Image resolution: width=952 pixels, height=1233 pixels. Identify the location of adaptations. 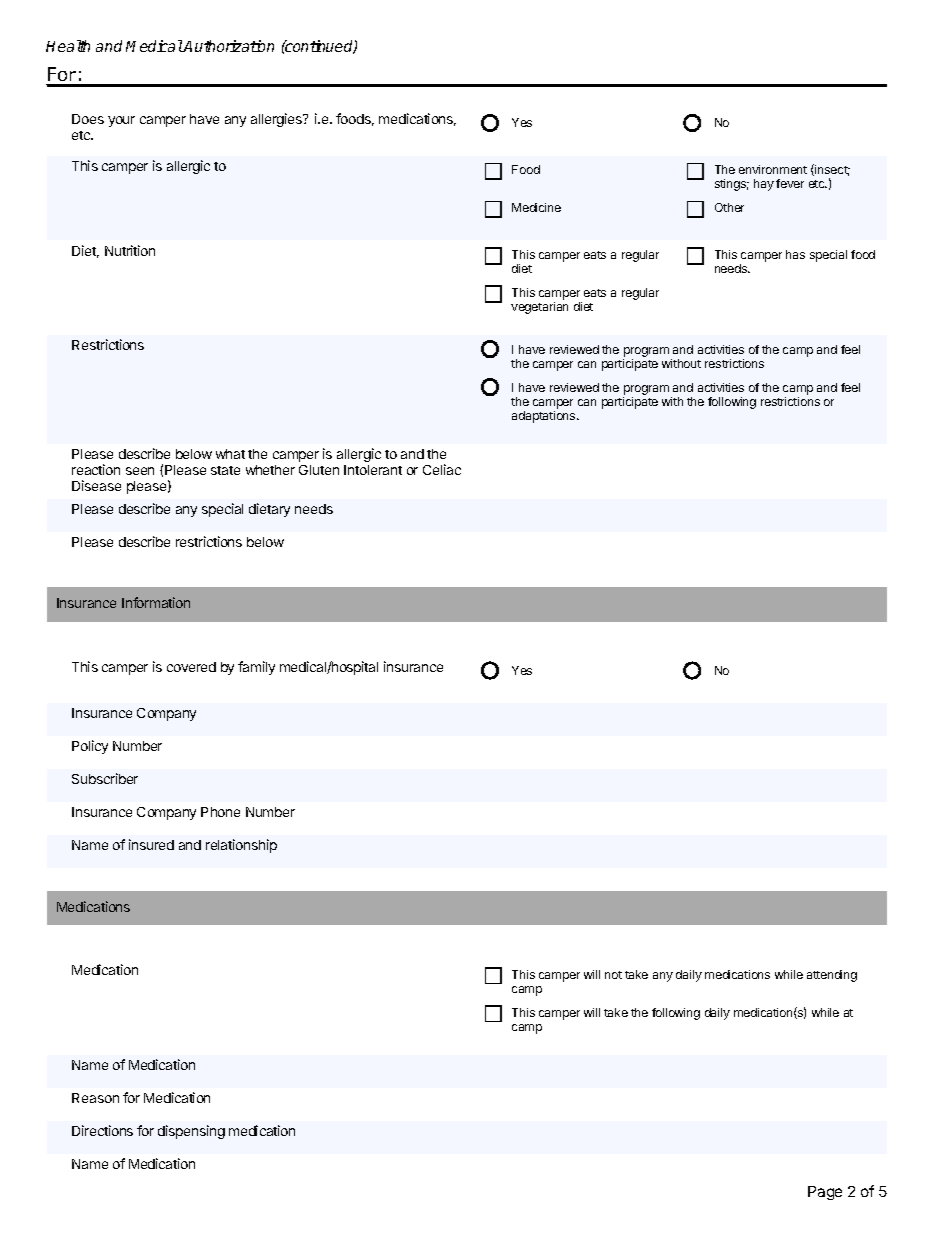
(545, 417).
